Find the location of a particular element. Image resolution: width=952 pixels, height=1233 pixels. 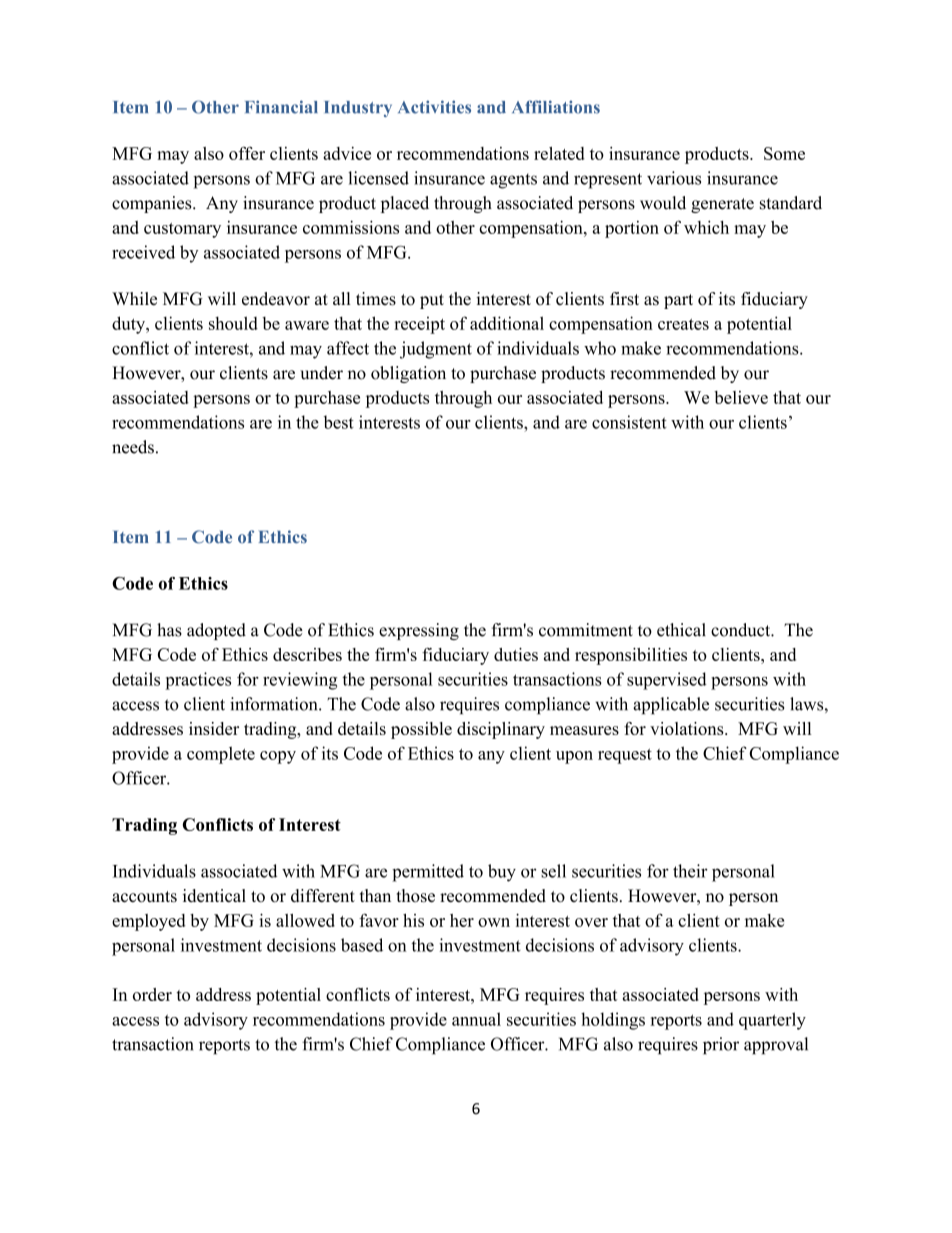

Activities is located at coordinates (434, 107).
